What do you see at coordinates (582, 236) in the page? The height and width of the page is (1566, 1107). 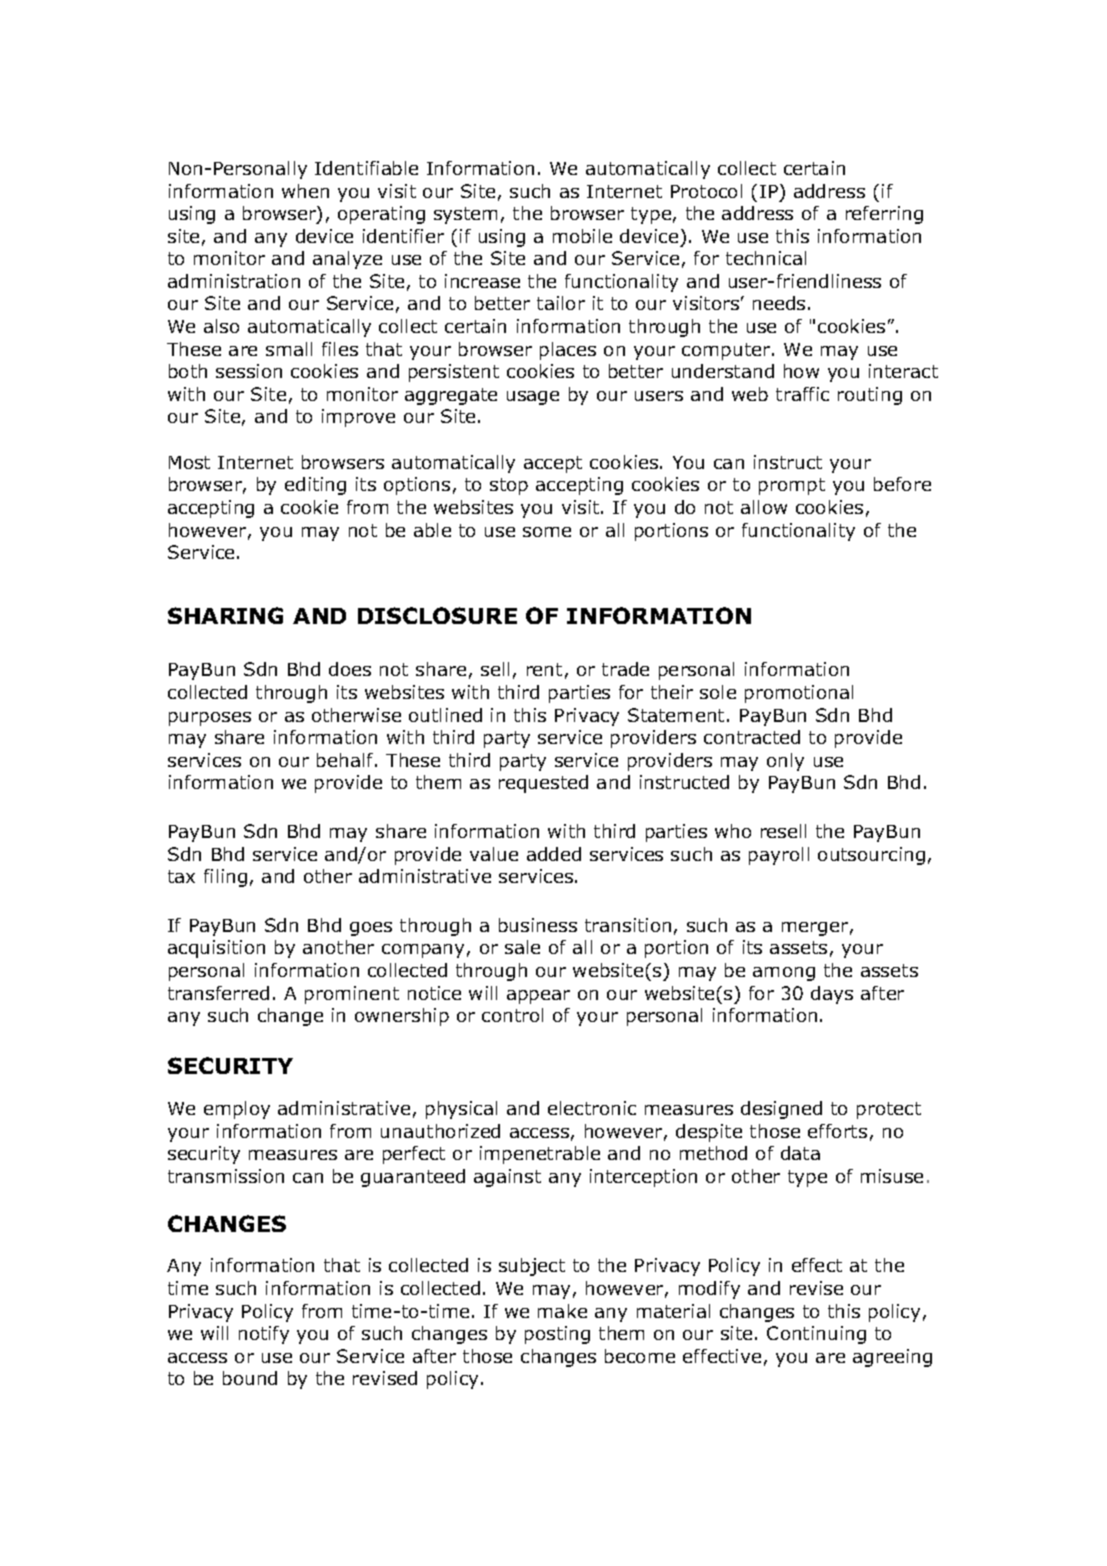 I see `mobile` at bounding box center [582, 236].
